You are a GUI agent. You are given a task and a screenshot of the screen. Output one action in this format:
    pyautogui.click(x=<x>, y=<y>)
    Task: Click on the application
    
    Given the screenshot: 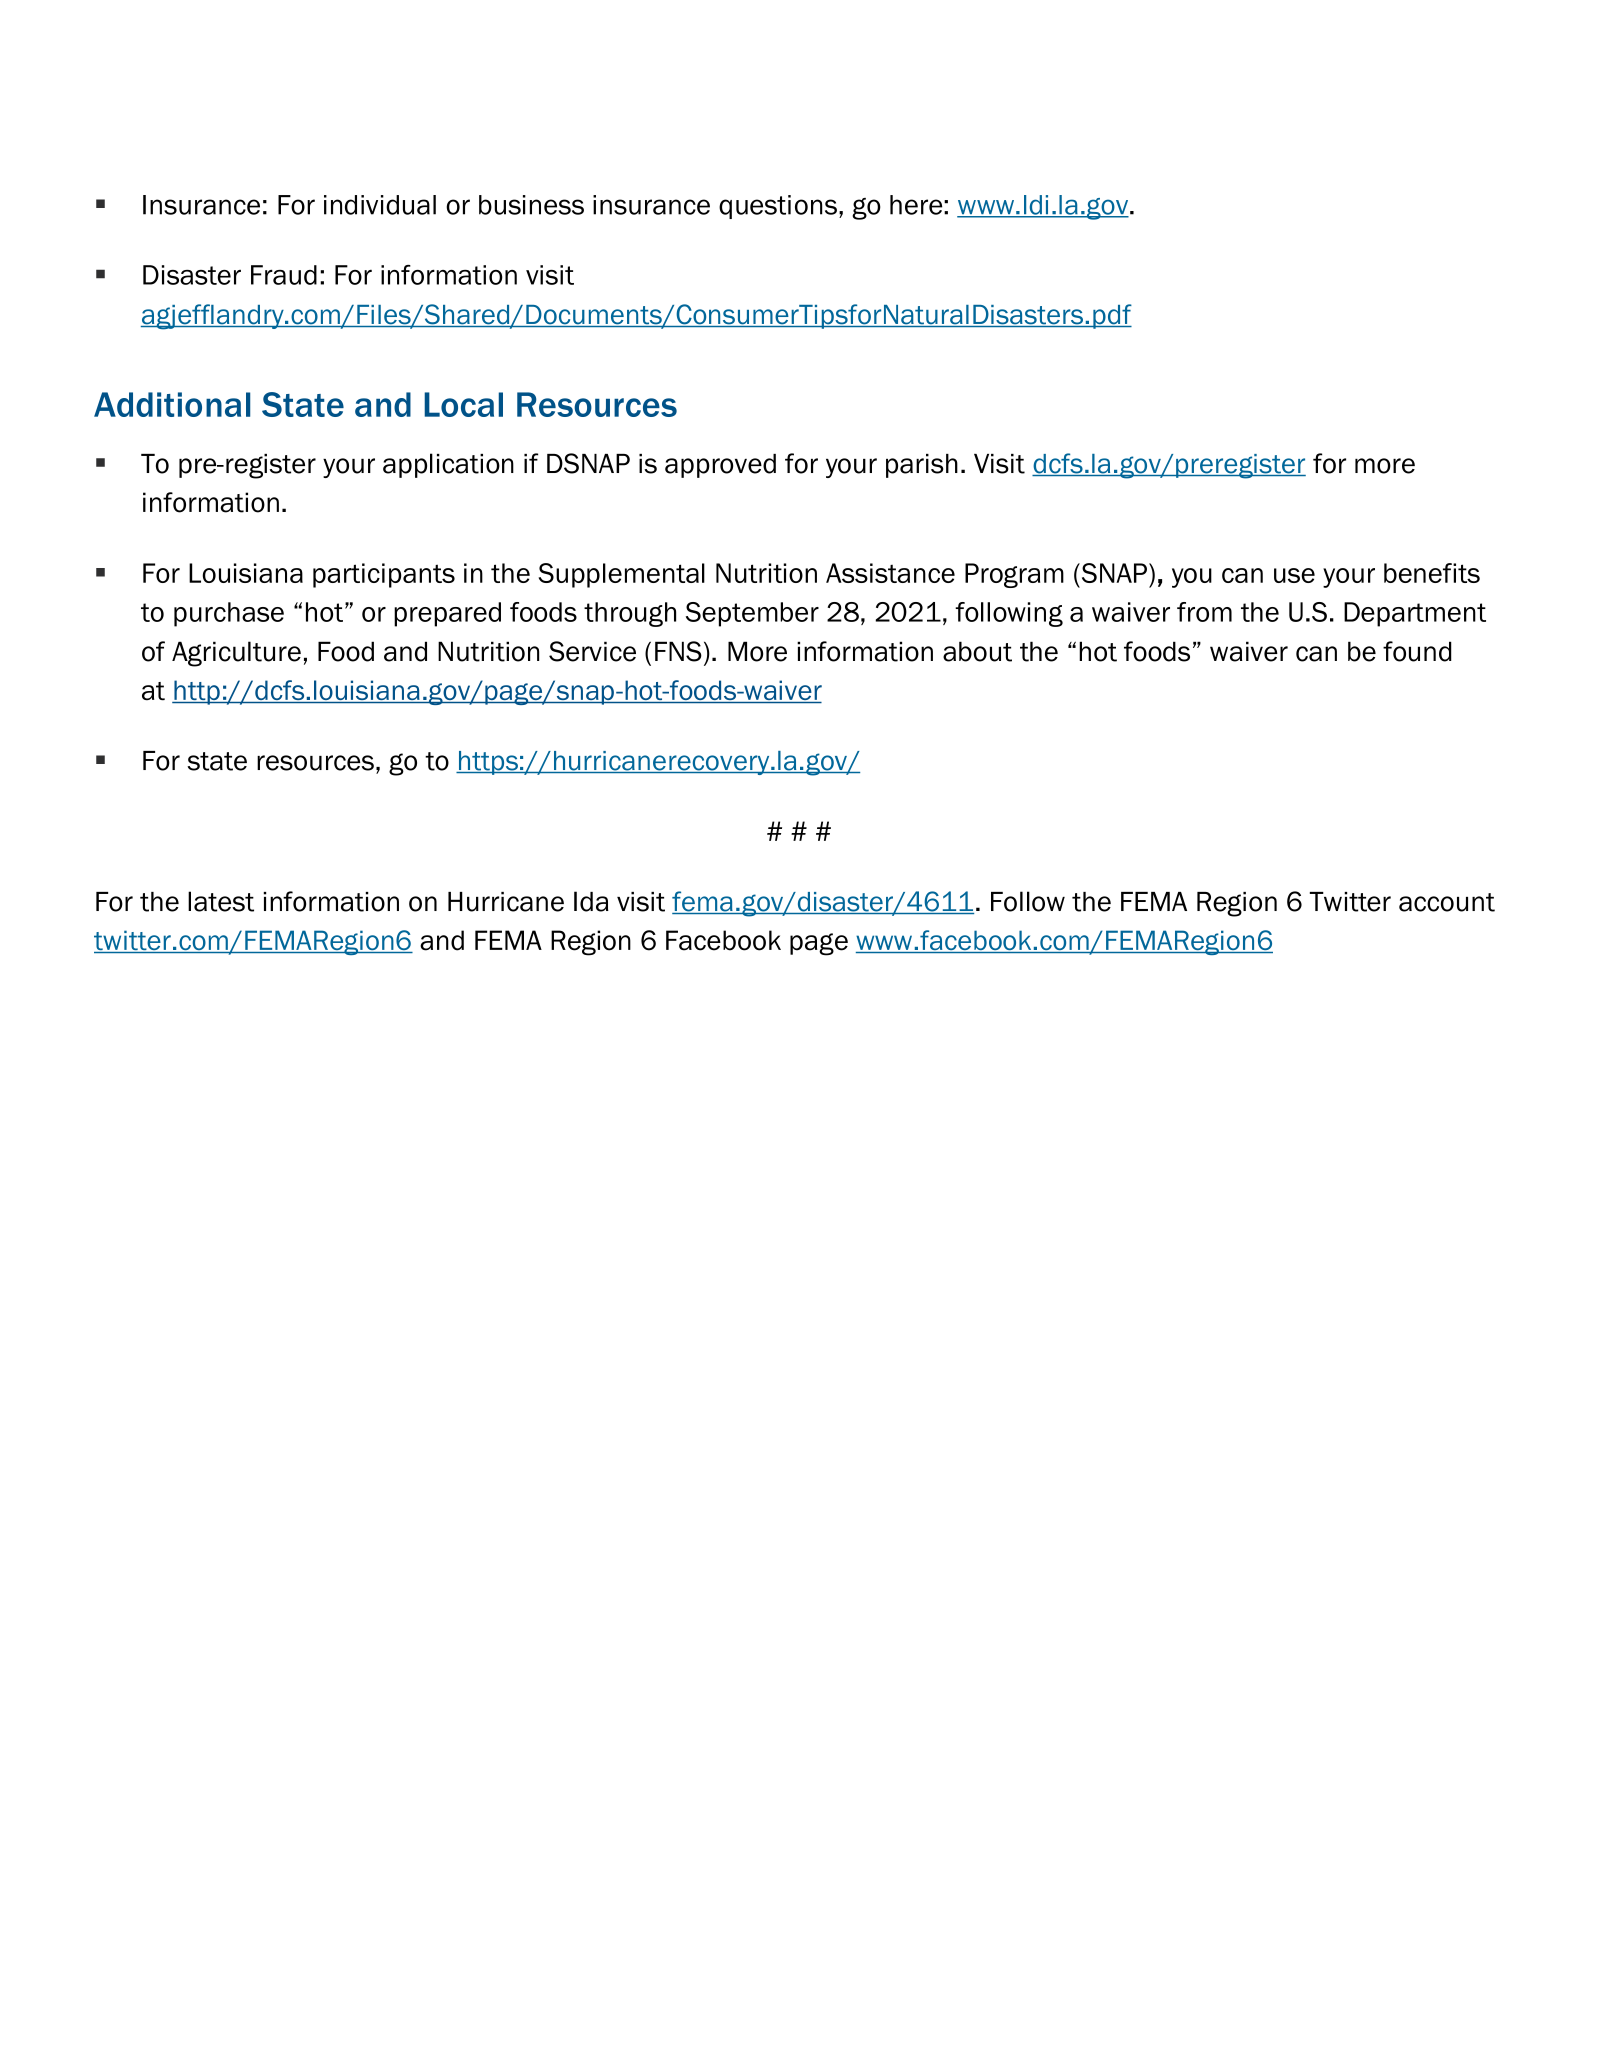 What is the action you would take?
    pyautogui.click(x=448, y=465)
